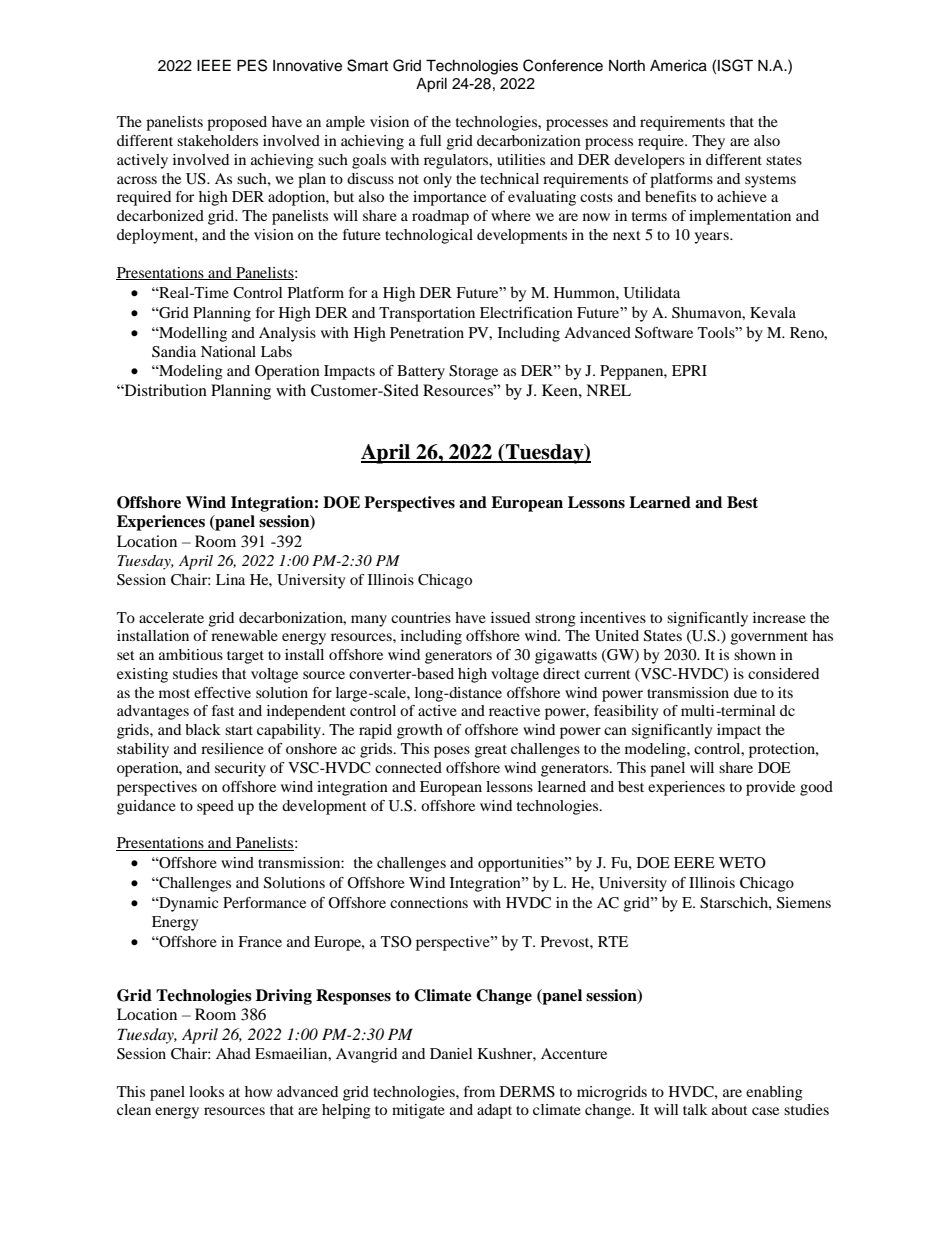 Image resolution: width=952 pixels, height=1233 pixels. I want to click on IEEE, so click(214, 65).
